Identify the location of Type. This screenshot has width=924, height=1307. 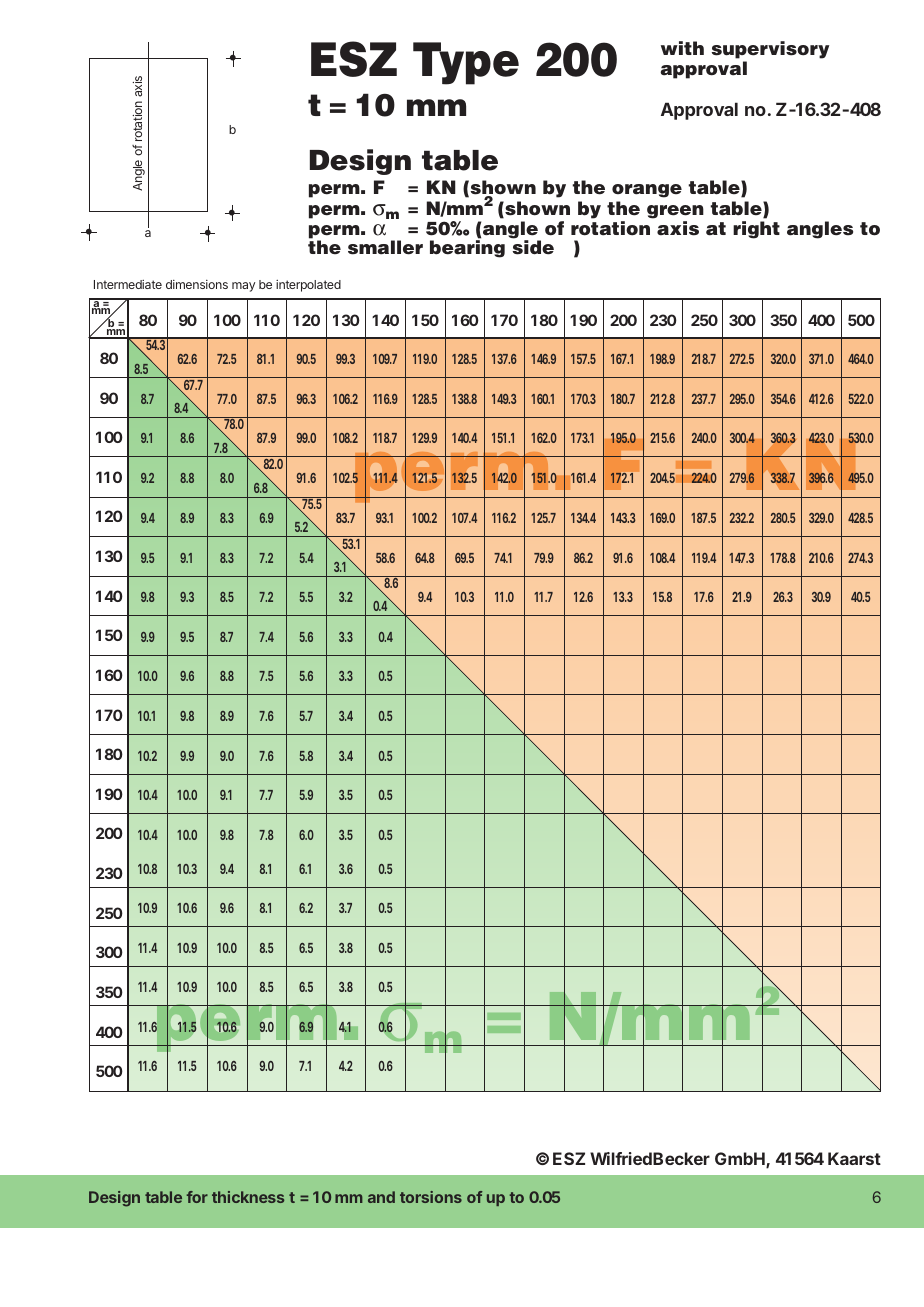
(466, 63).
